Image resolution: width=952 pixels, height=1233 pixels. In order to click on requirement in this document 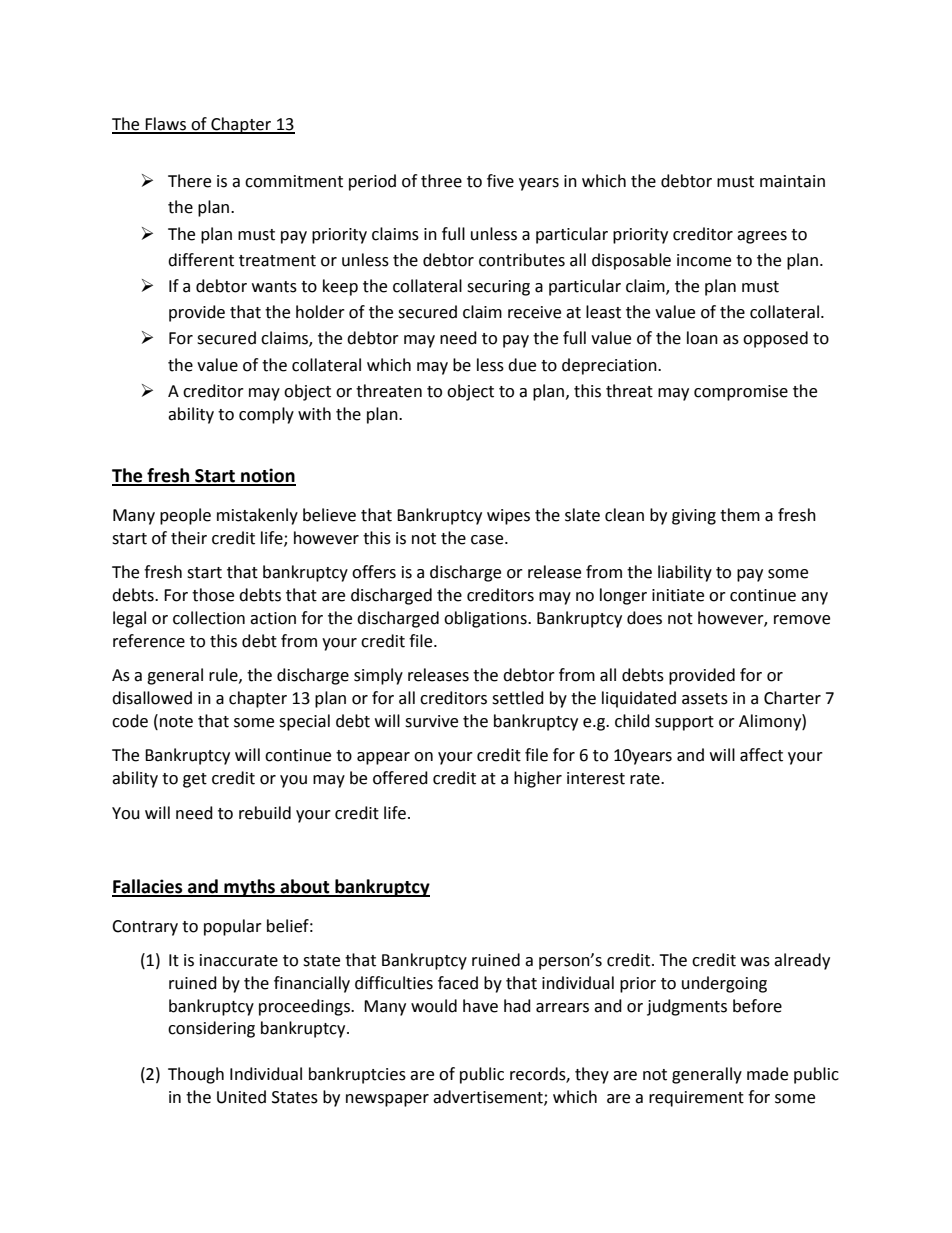, I will do `click(696, 1099)`.
